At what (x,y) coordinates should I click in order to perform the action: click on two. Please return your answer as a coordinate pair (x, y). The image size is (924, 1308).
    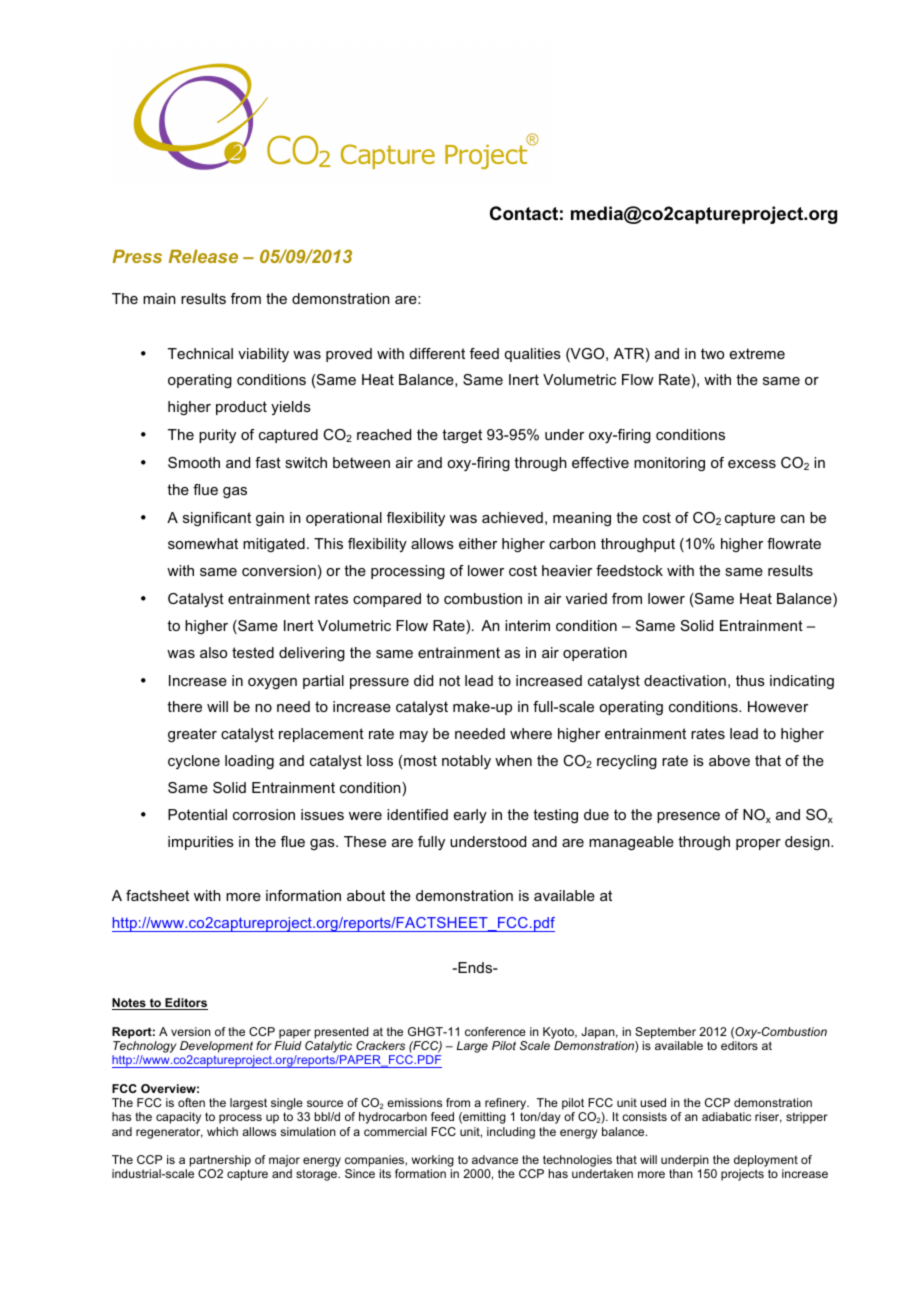
    Looking at the image, I should click on (712, 353).
